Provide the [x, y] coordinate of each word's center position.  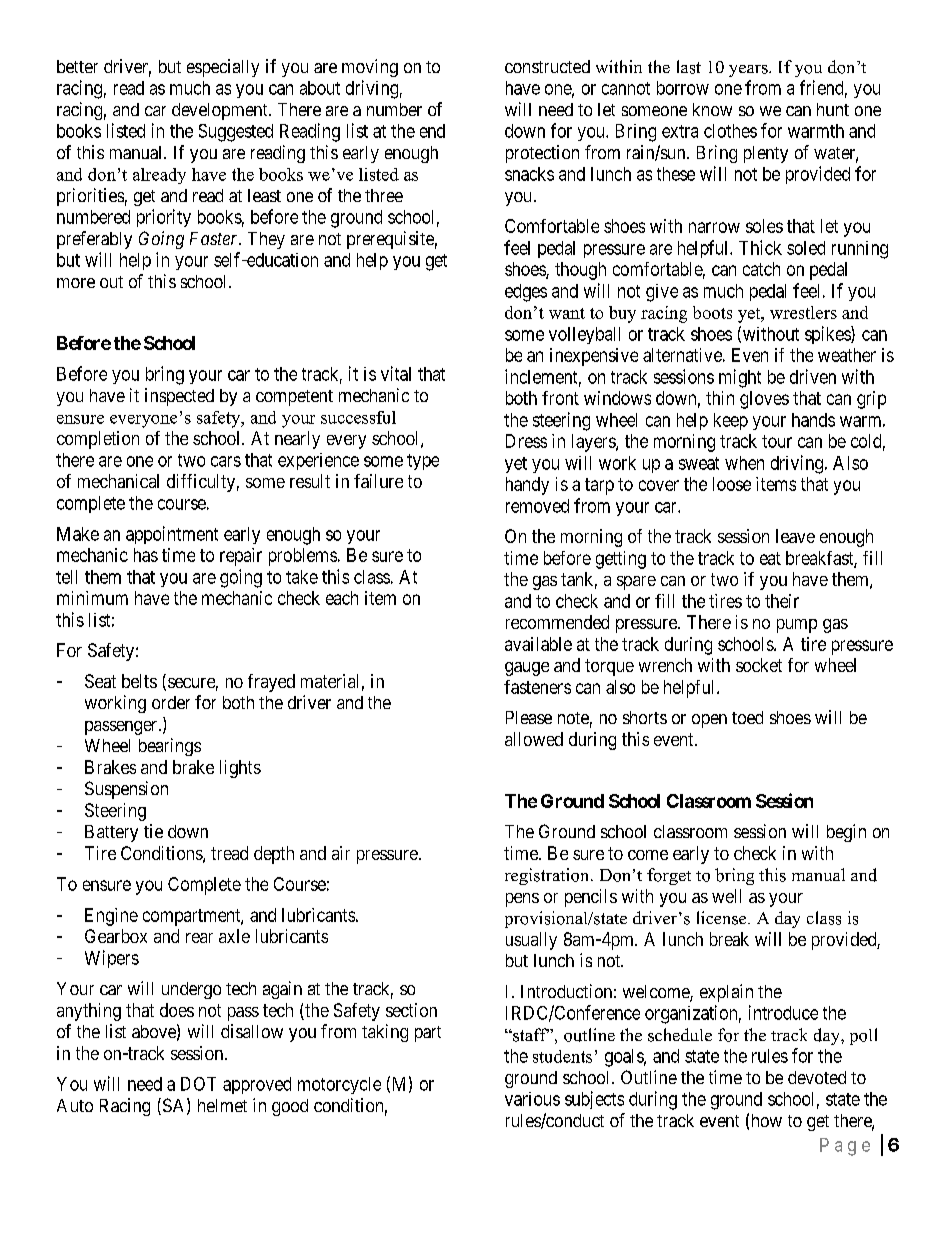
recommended [557, 622]
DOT [198, 1084]
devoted [817, 1077]
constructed [547, 66]
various [532, 1099]
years [749, 71]
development [221, 111]
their [782, 601]
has [146, 555]
